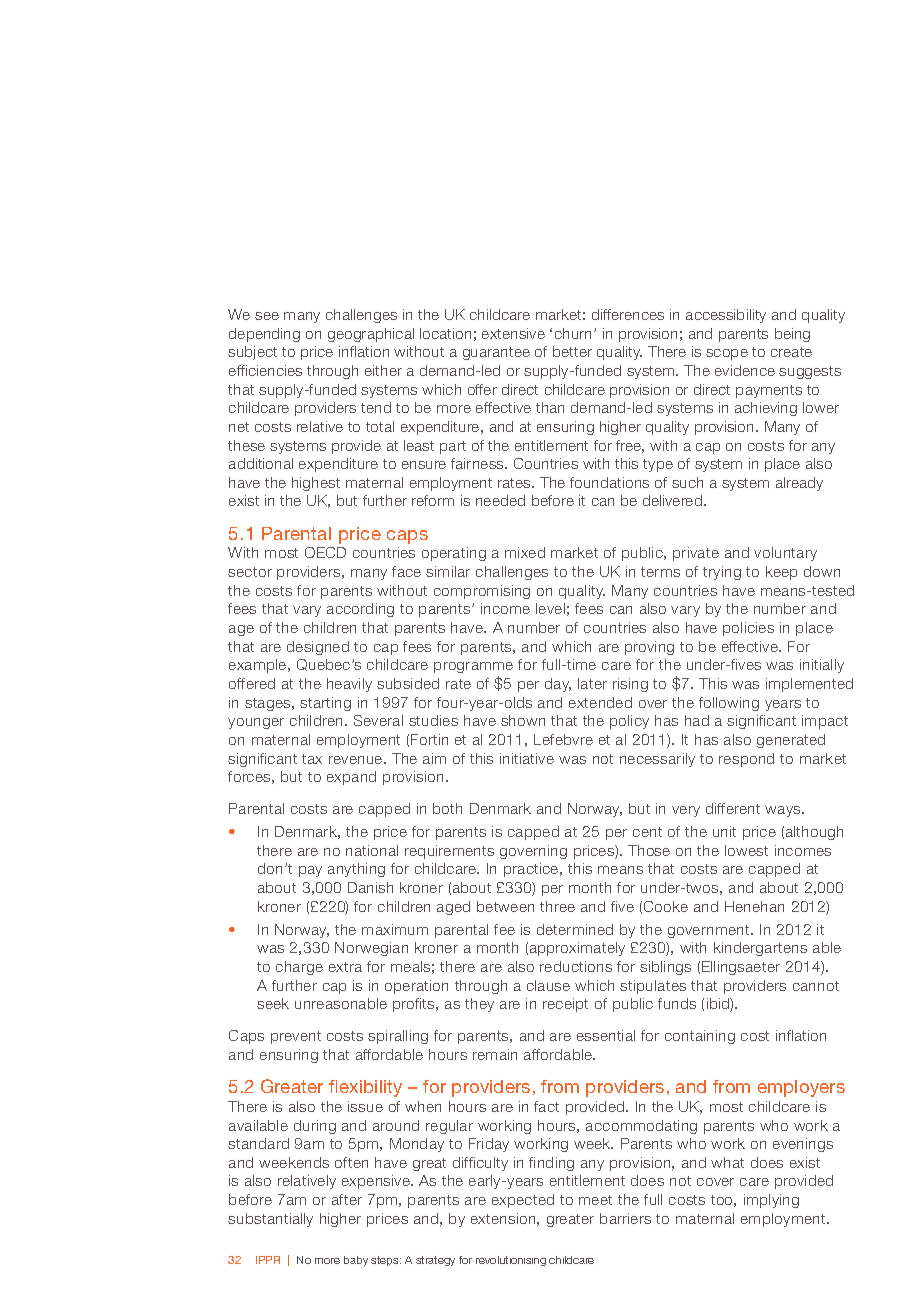 The width and height of the page is (924, 1308). I want to click on keep, so click(781, 573).
